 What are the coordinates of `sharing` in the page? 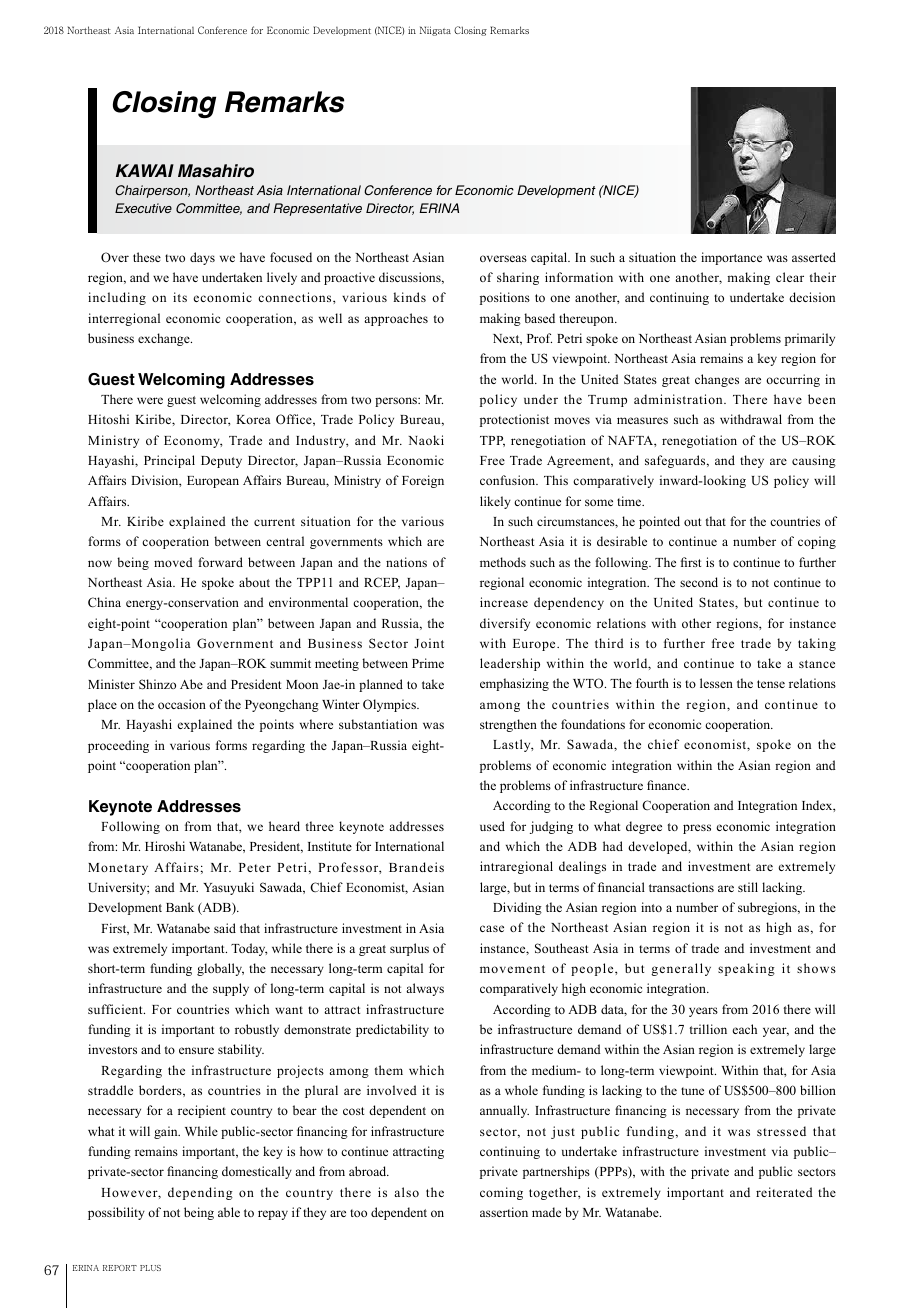 It's located at (518, 278).
